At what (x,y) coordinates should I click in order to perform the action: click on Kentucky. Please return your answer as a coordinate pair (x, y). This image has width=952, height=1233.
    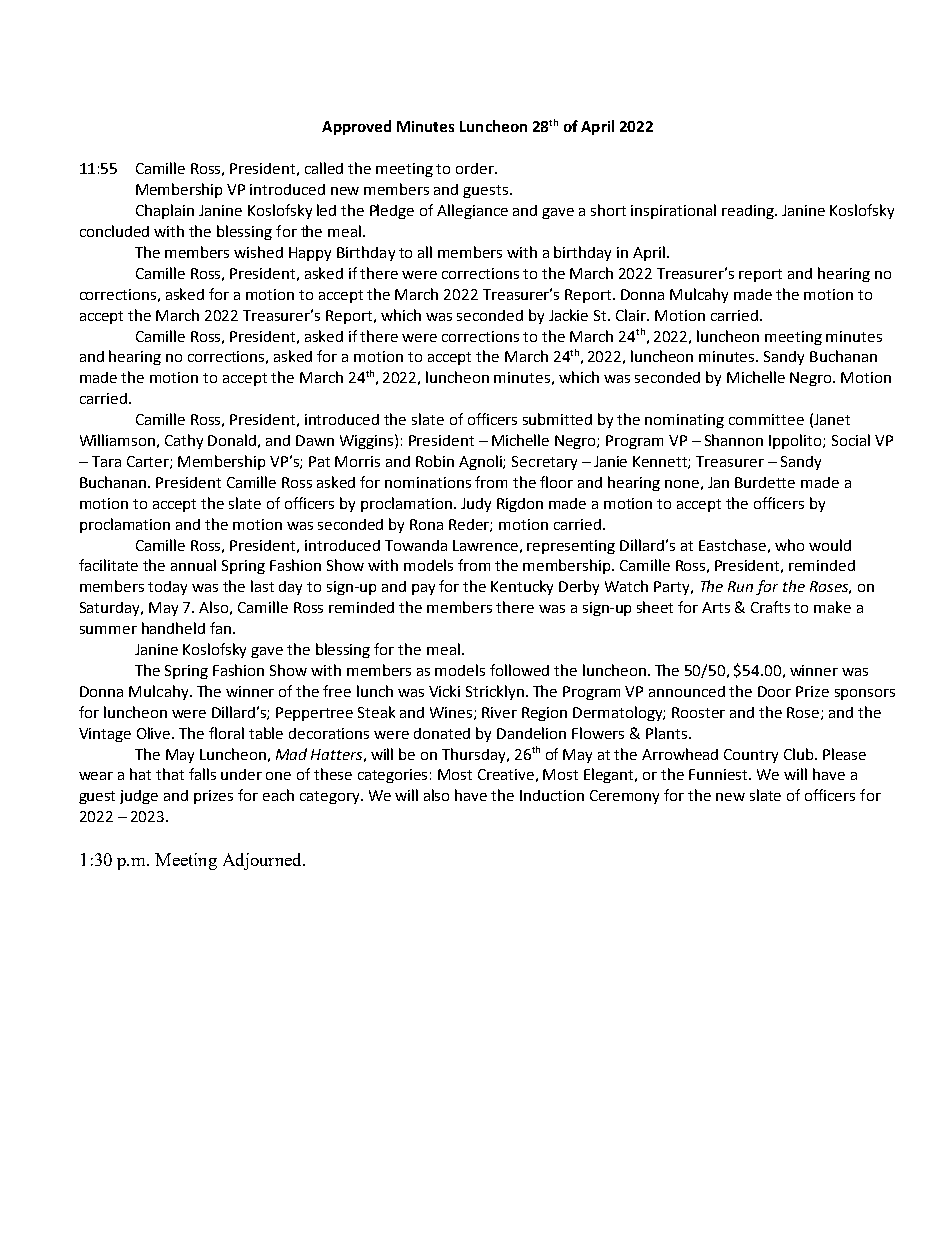
    Looking at the image, I should click on (522, 587).
